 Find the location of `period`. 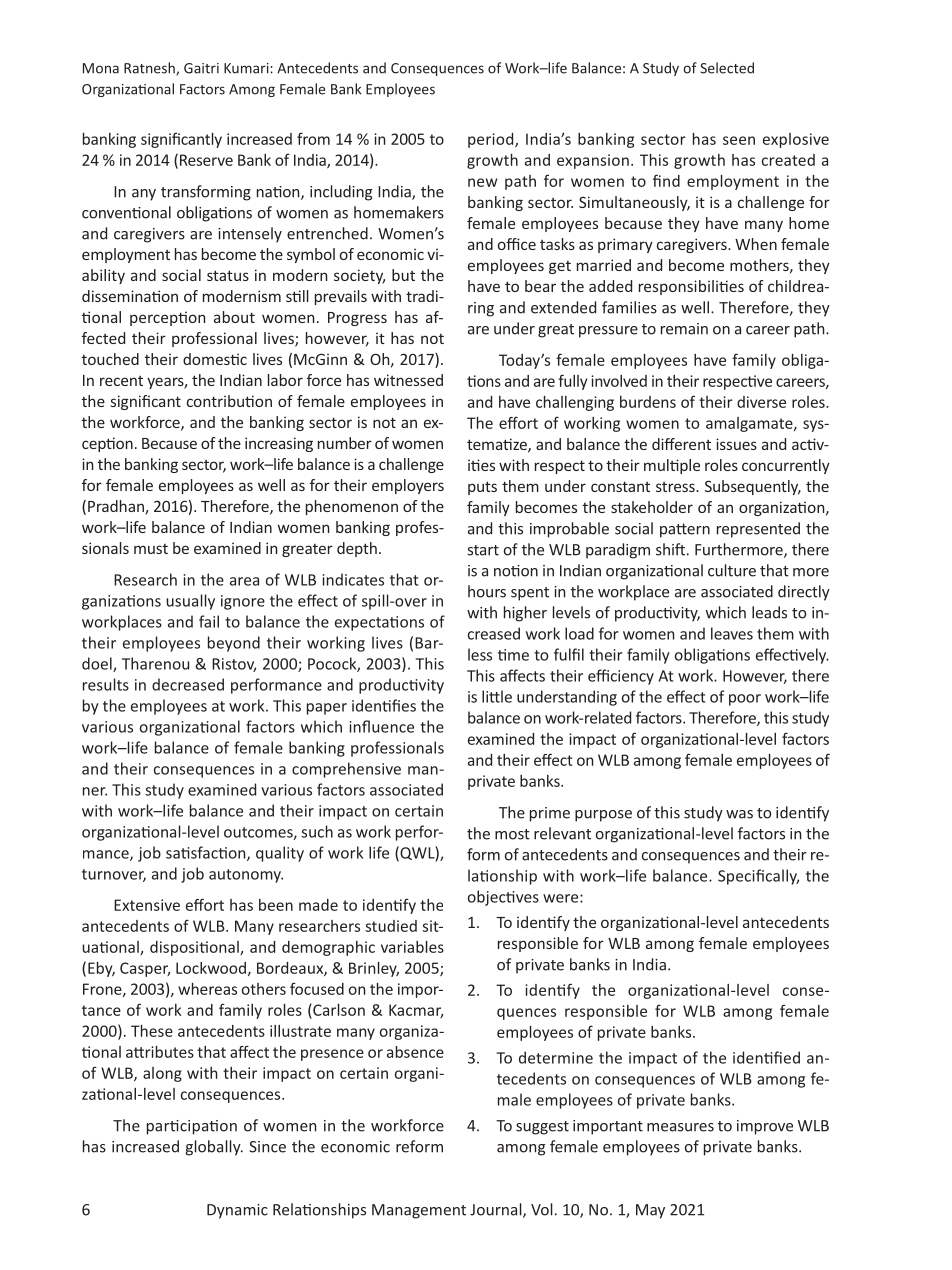

period is located at coordinates (492, 140).
